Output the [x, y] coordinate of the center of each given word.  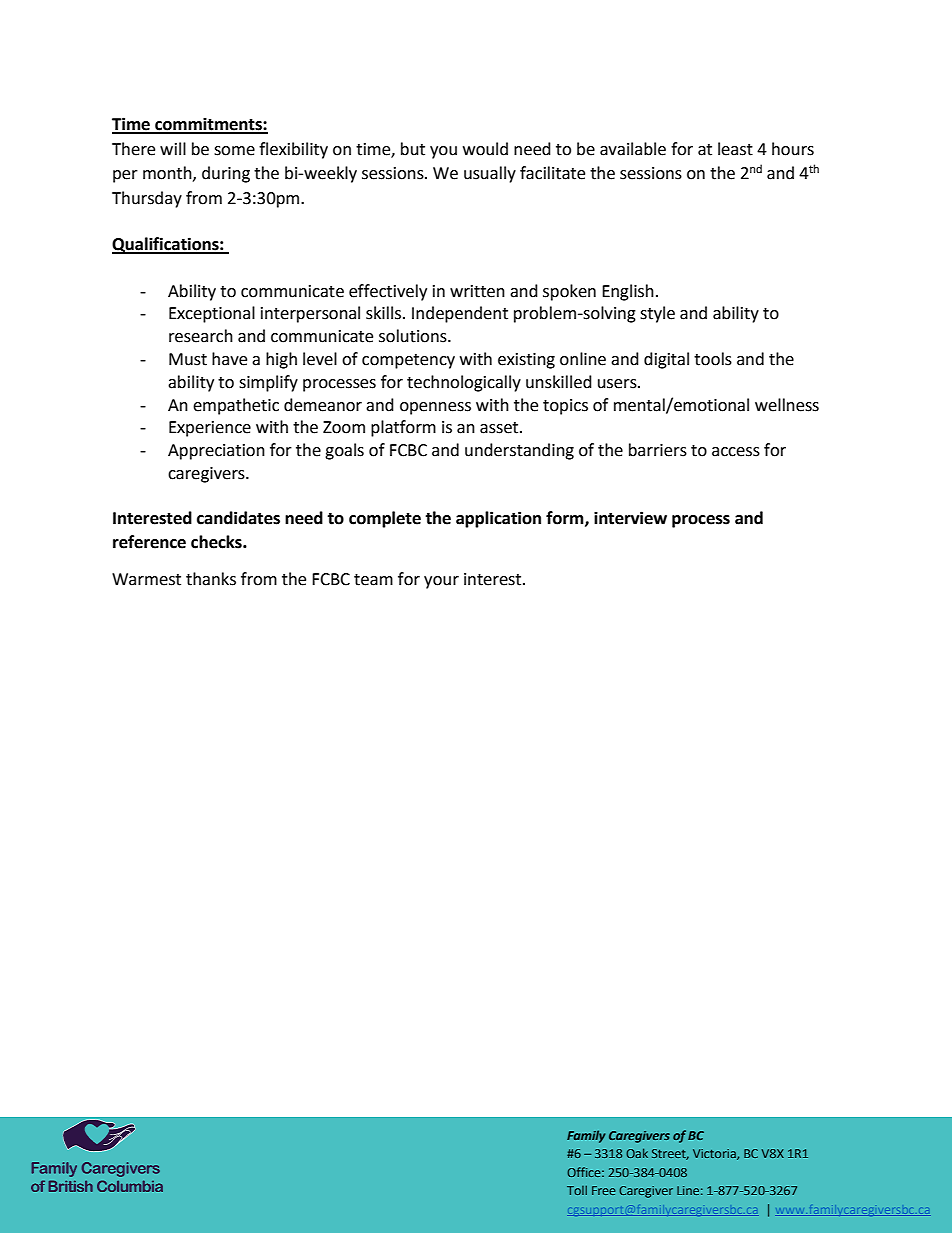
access [736, 452]
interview [630, 518]
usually [490, 174]
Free [603, 1190]
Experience [210, 429]
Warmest [146, 579]
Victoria [715, 1154]
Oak [637, 1153]
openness [435, 408]
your [441, 582]
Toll [577, 1190]
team [373, 580]
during [226, 174]
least [735, 149]
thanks [211, 579]
